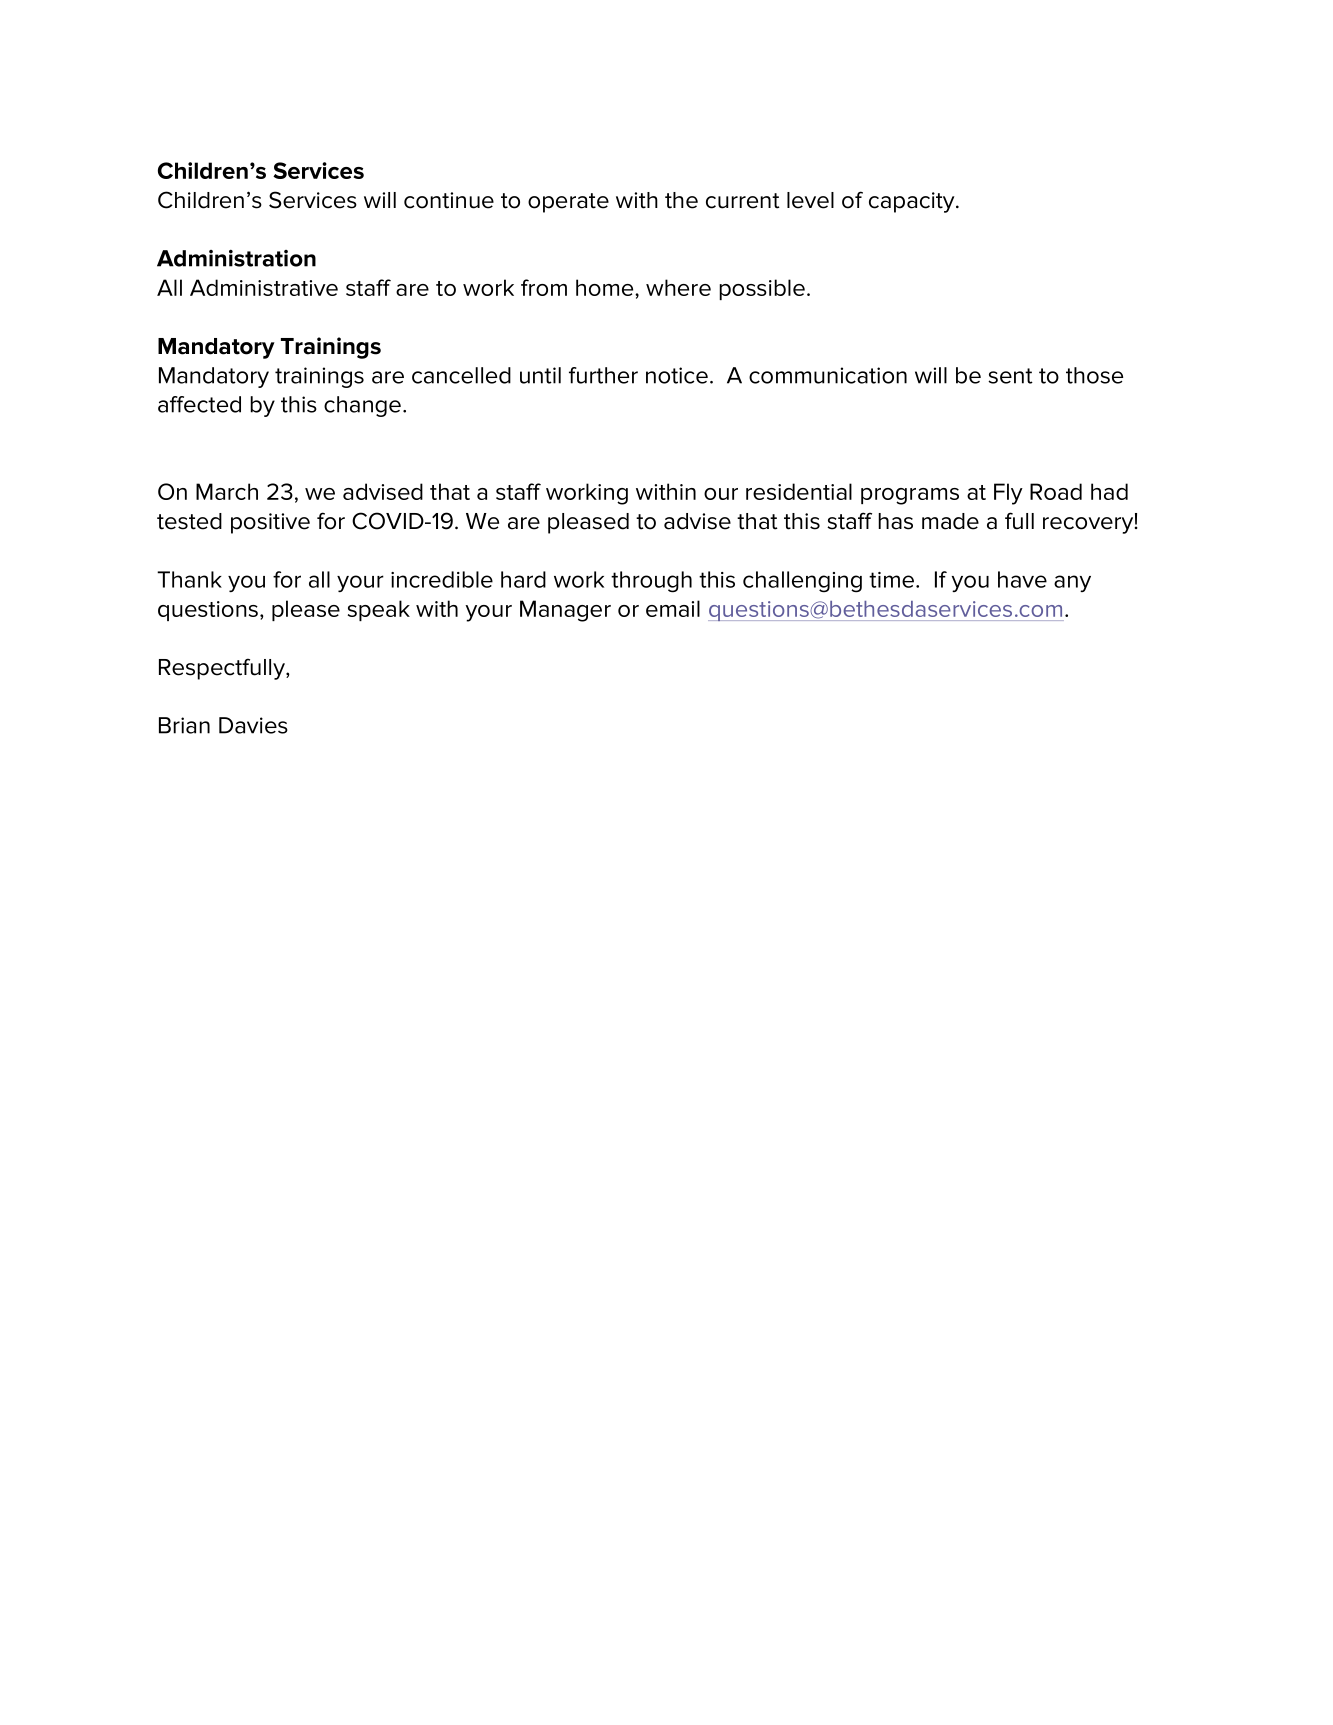 Image resolution: width=1333 pixels, height=1725 pixels. What do you see at coordinates (362, 406) in the image?
I see `change` at bounding box center [362, 406].
